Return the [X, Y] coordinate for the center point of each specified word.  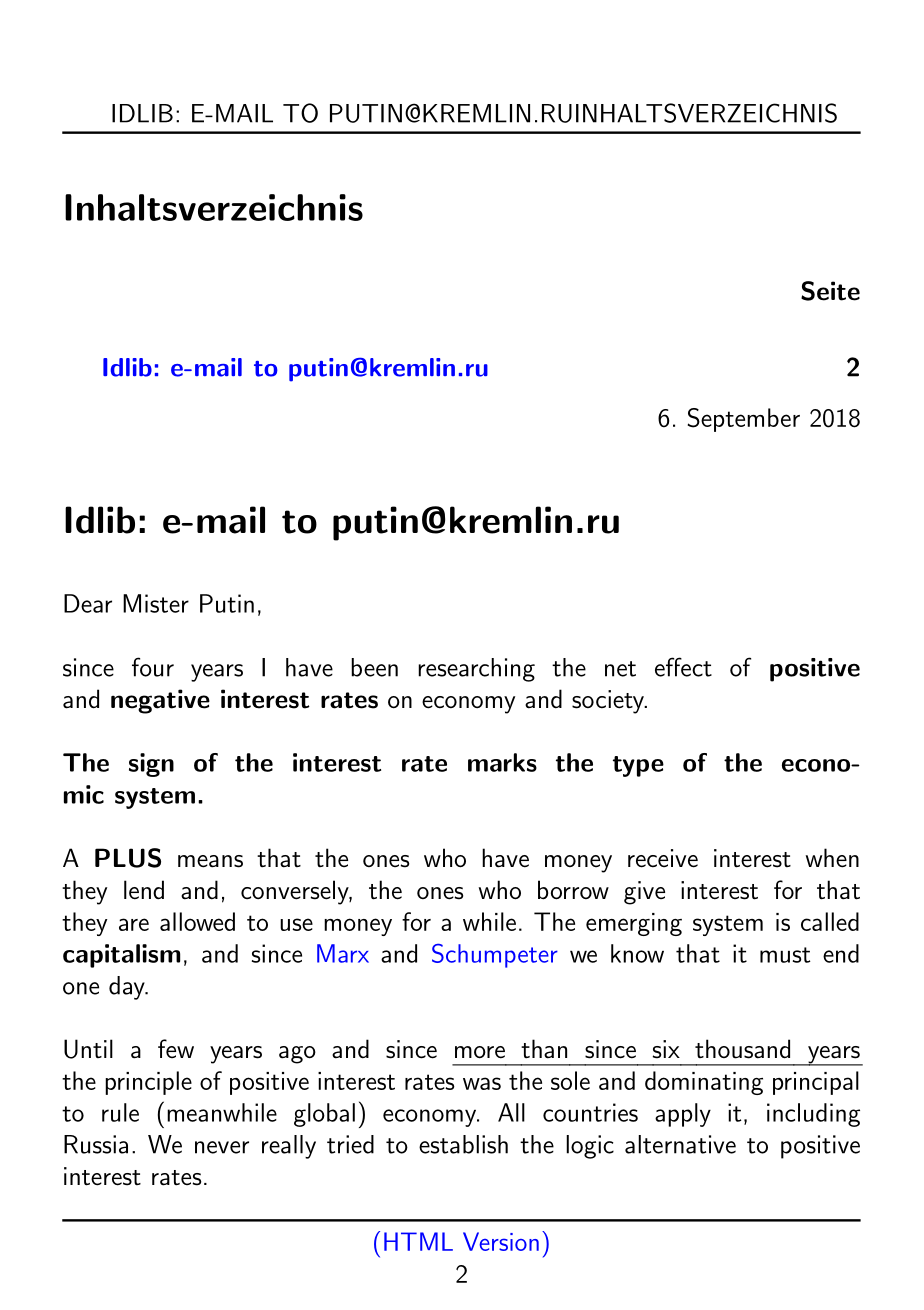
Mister [156, 603]
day [128, 988]
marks [502, 762]
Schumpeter [495, 956]
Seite [830, 291]
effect [683, 667]
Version [501, 1241]
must [785, 955]
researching [476, 670]
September [744, 420]
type [638, 766]
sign [151, 765]
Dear [88, 603]
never [222, 1147]
